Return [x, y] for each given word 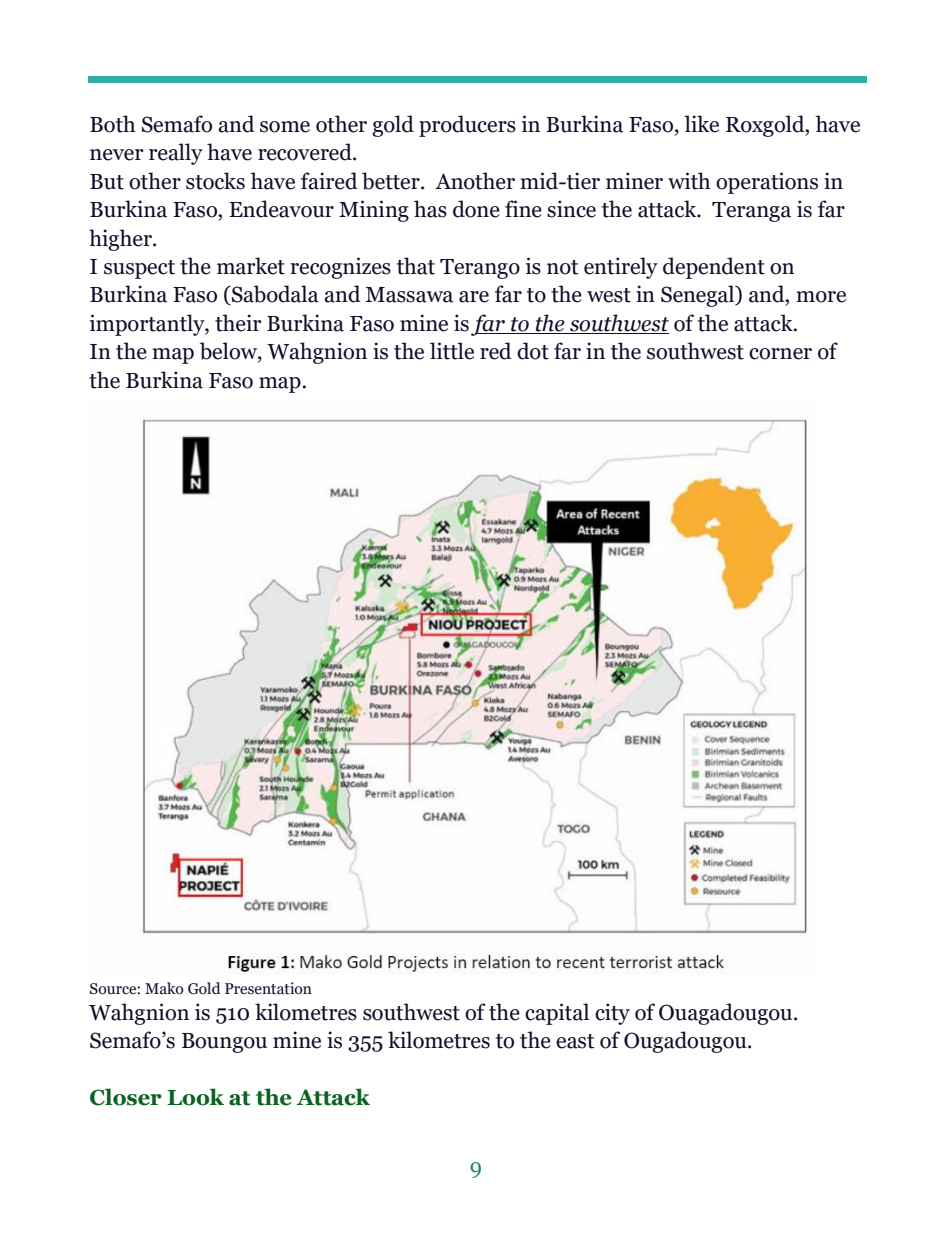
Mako [164, 988]
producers [467, 126]
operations [767, 183]
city [612, 1014]
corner [780, 354]
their [238, 323]
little [452, 351]
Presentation [268, 988]
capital [557, 1014]
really [176, 154]
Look [195, 1097]
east [575, 1041]
